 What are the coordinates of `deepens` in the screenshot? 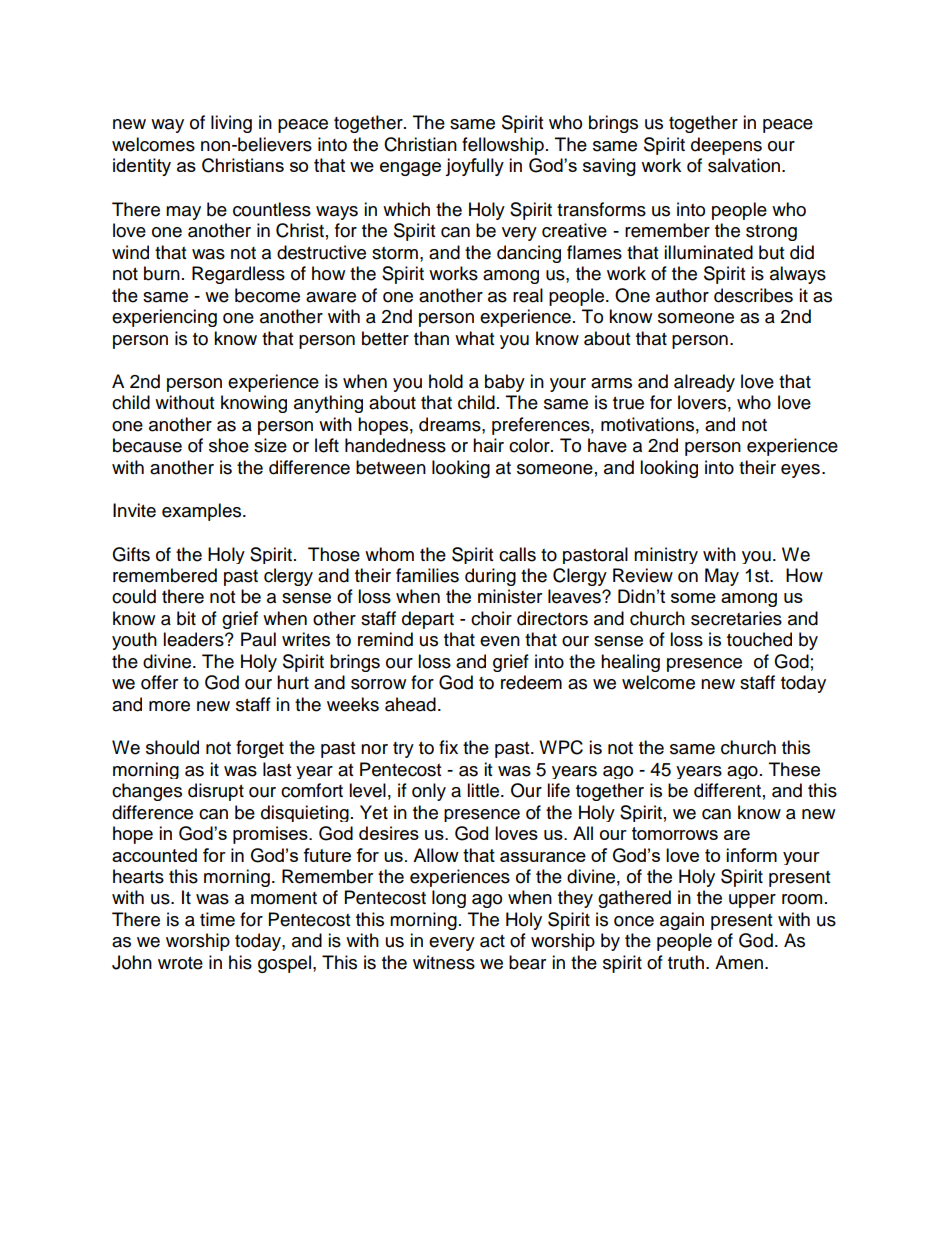 It's located at (726, 146).
